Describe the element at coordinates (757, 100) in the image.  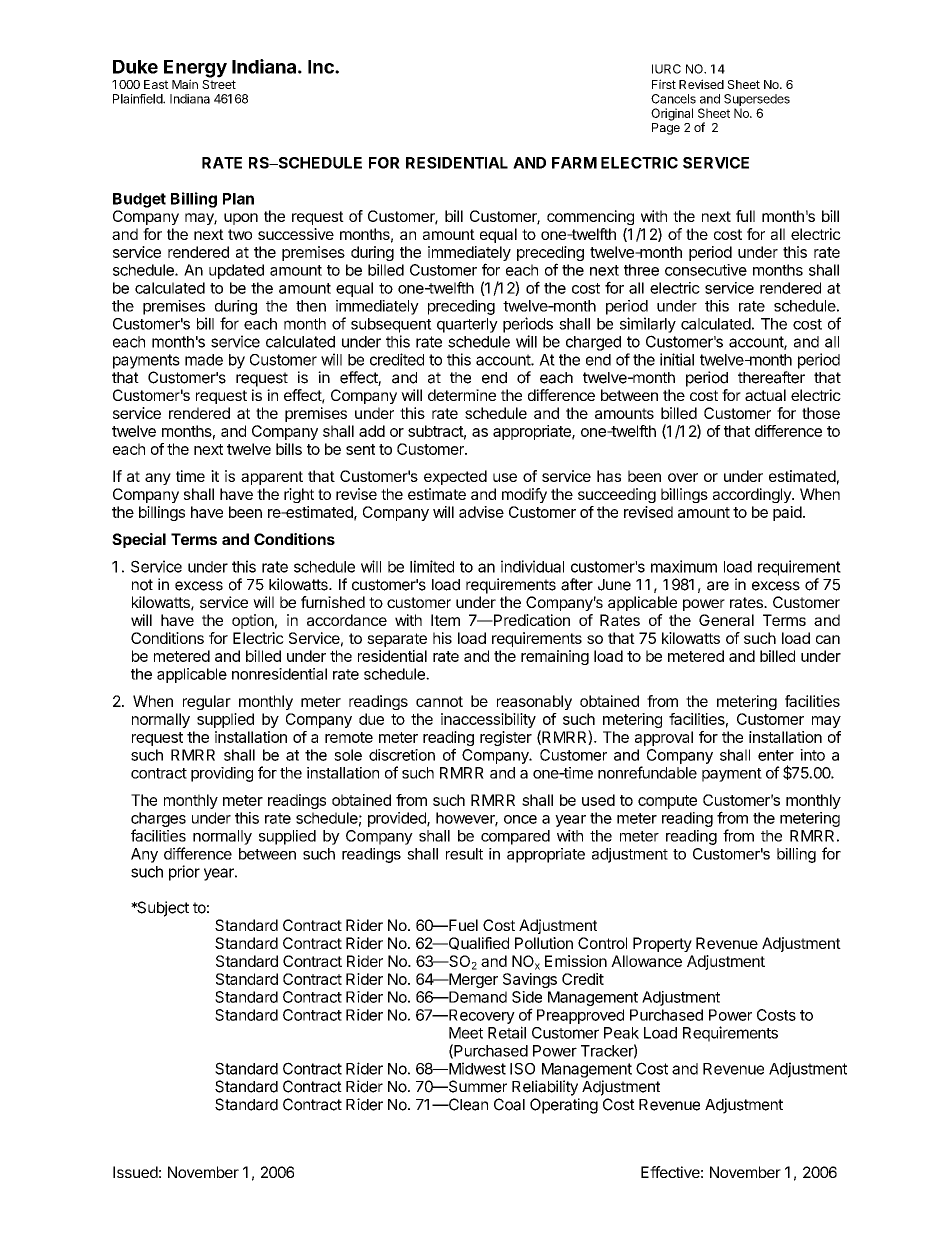
I see `Supersedes` at that location.
